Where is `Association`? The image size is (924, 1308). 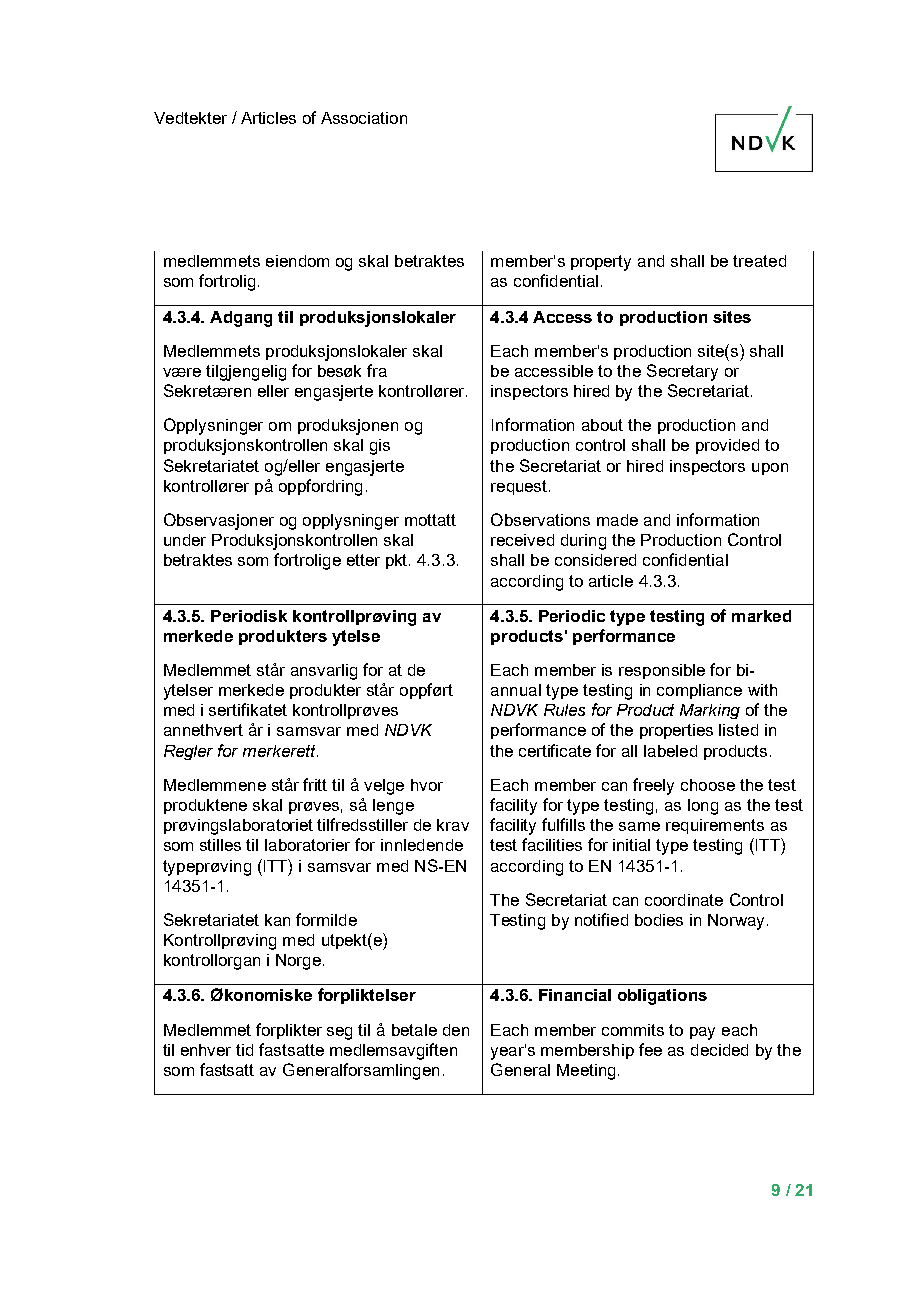
Association is located at coordinates (364, 118).
